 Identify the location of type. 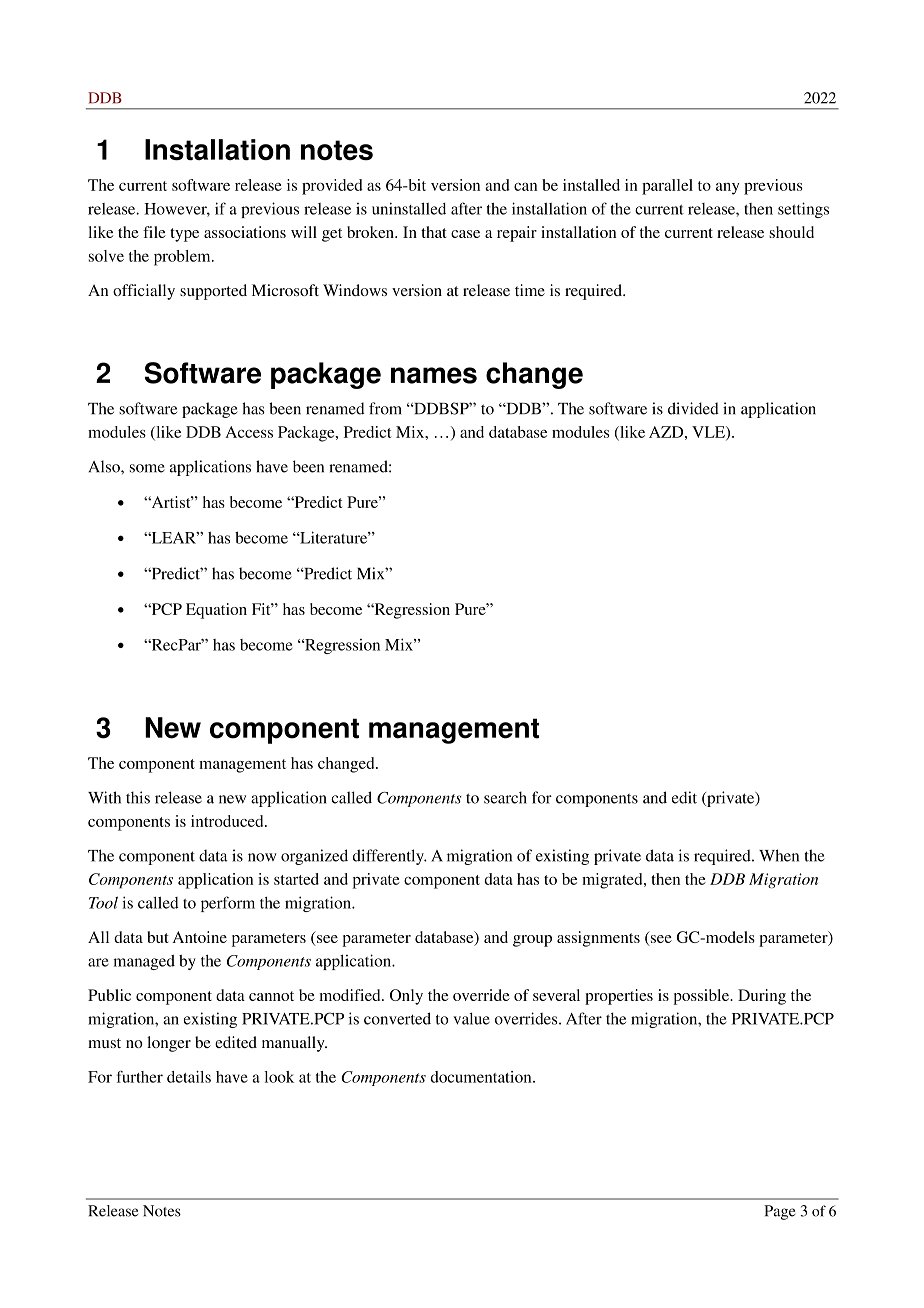
(184, 235).
